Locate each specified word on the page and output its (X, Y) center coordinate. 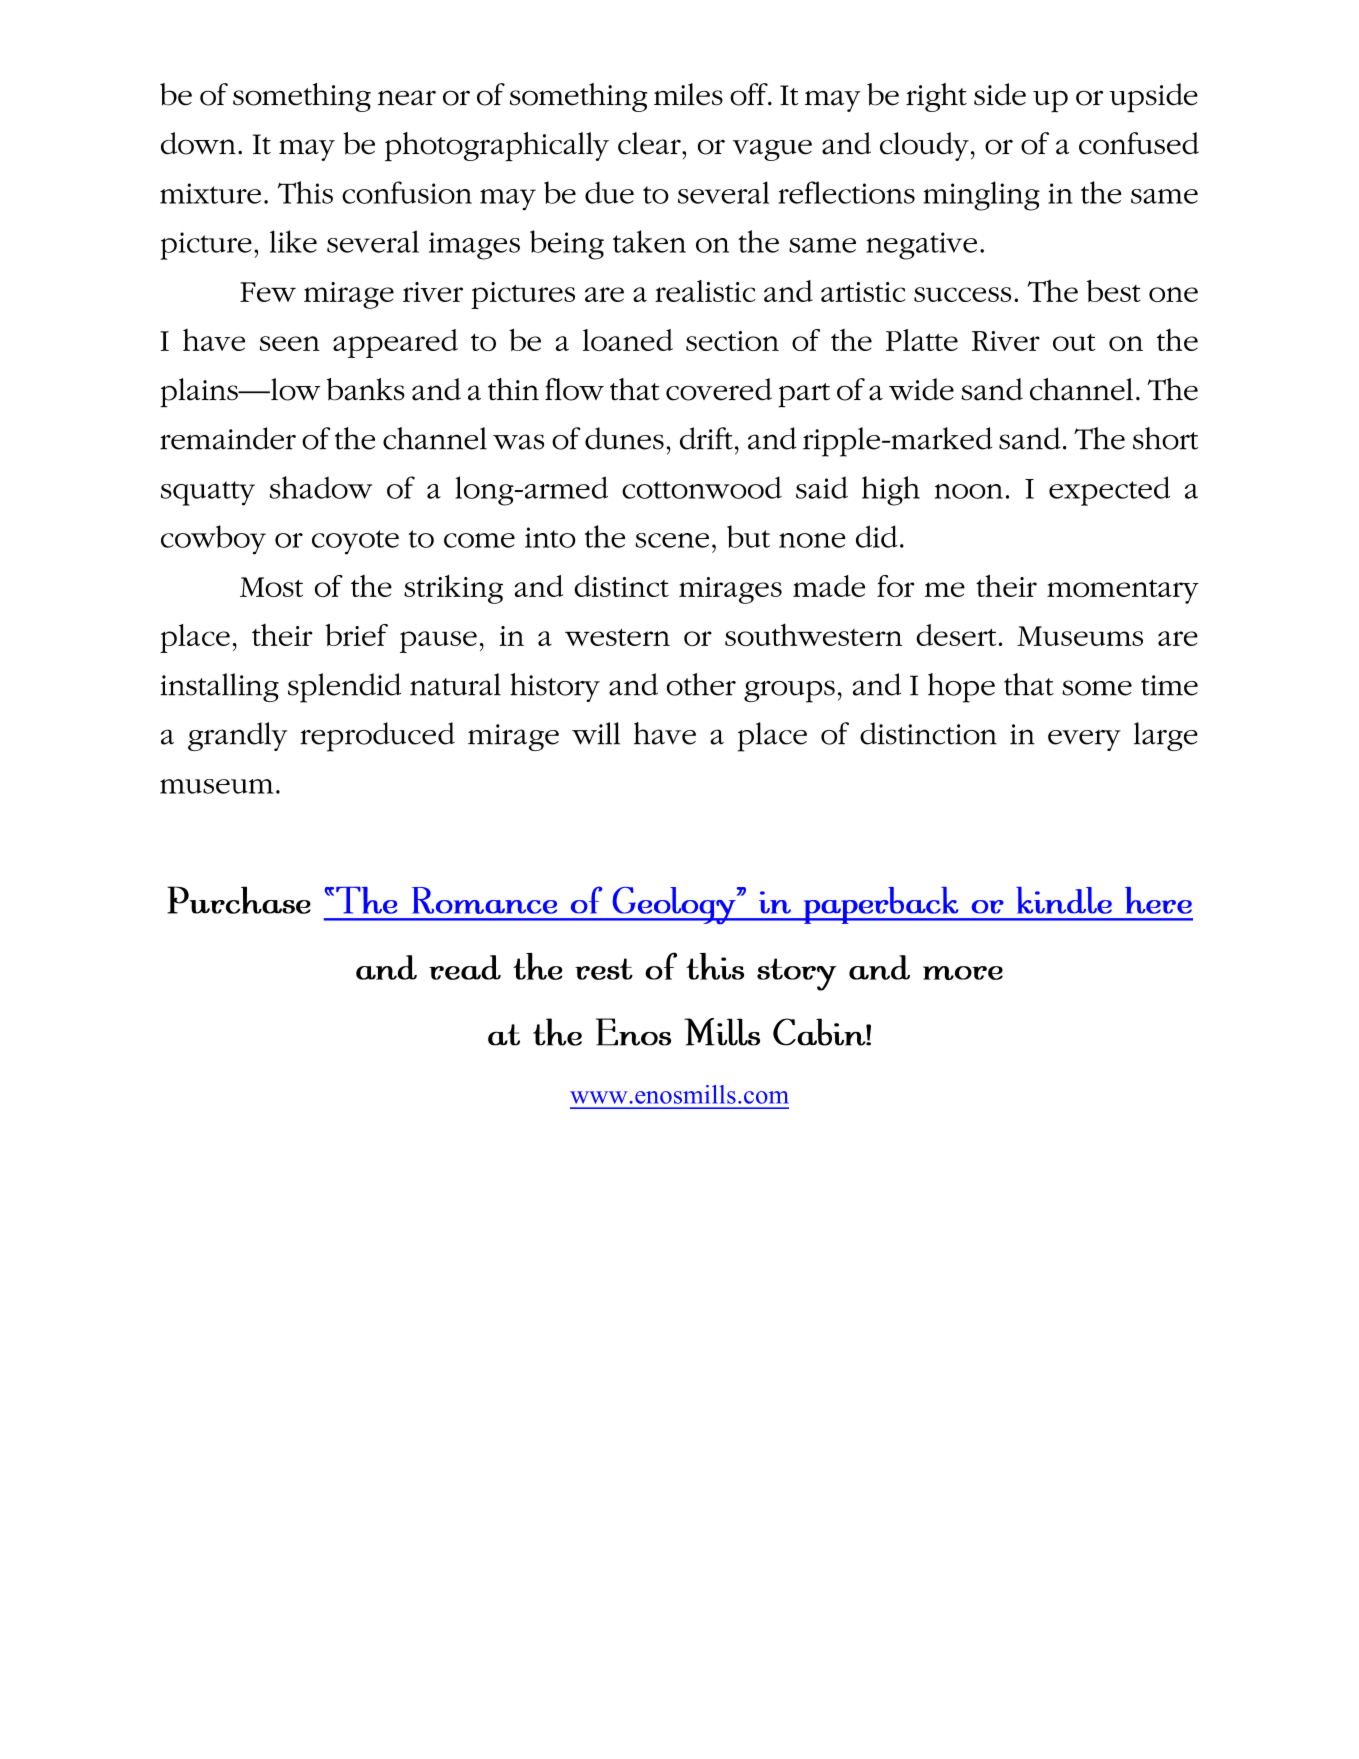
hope (961, 688)
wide (921, 389)
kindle (1064, 900)
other (701, 684)
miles (688, 94)
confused (1139, 143)
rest (604, 969)
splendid (344, 688)
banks (366, 389)
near (407, 98)
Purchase (239, 900)
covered (719, 389)
